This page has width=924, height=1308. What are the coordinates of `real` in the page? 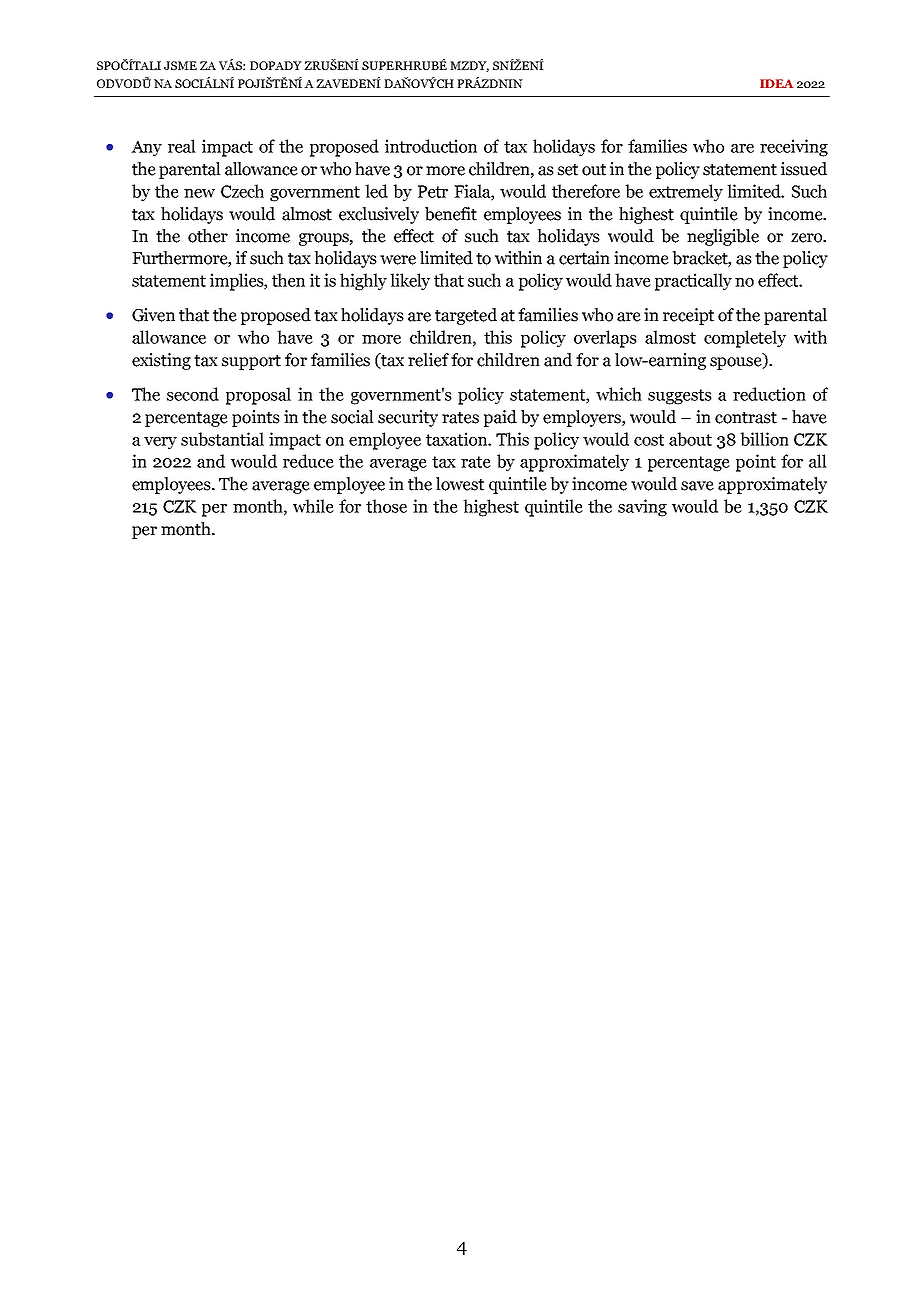 It's located at (182, 146).
